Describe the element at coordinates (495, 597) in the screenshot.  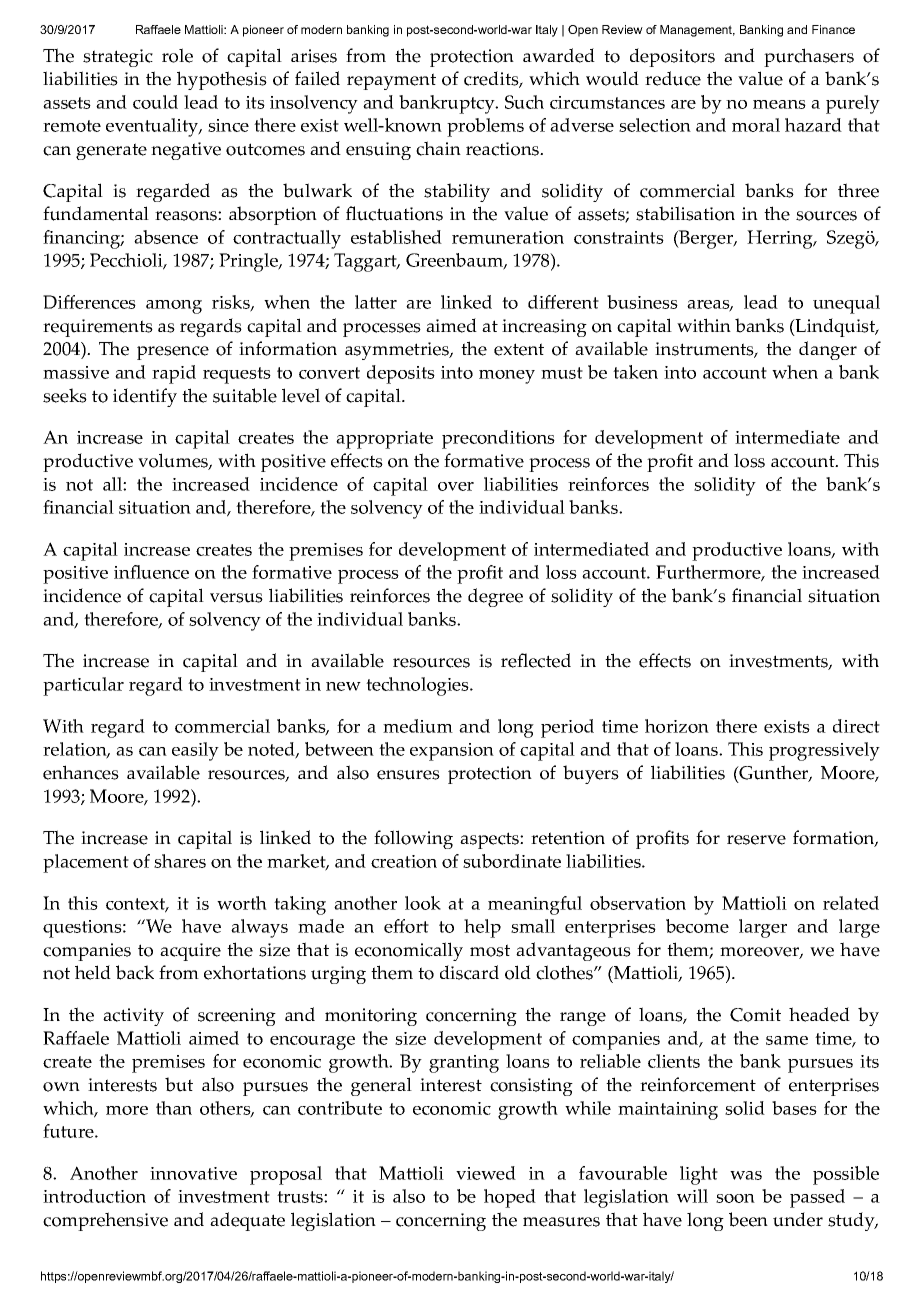
I see `degree` at that location.
